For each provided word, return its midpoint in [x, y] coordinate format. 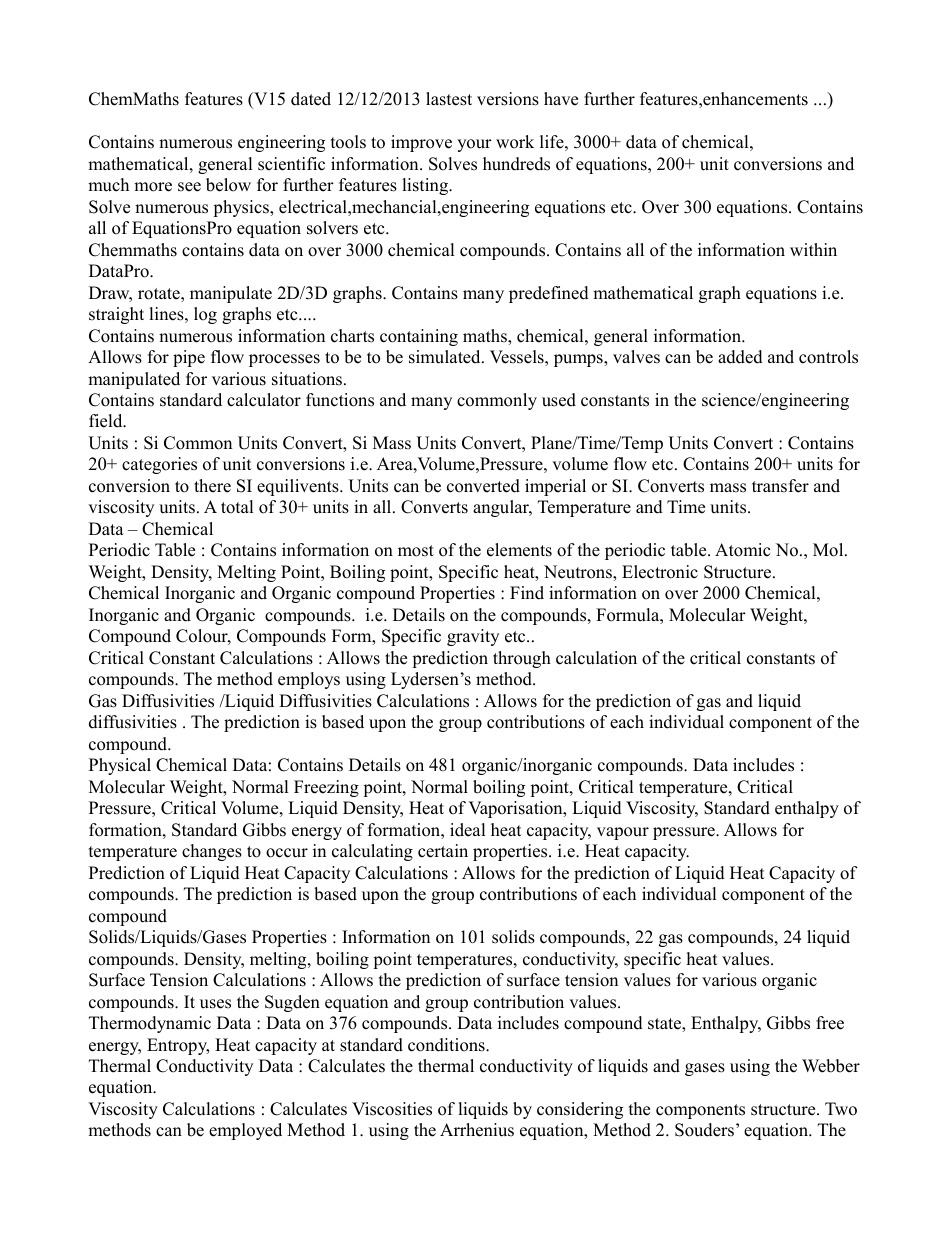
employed [245, 1131]
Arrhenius [477, 1130]
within [813, 249]
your [474, 145]
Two [841, 1109]
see [189, 187]
